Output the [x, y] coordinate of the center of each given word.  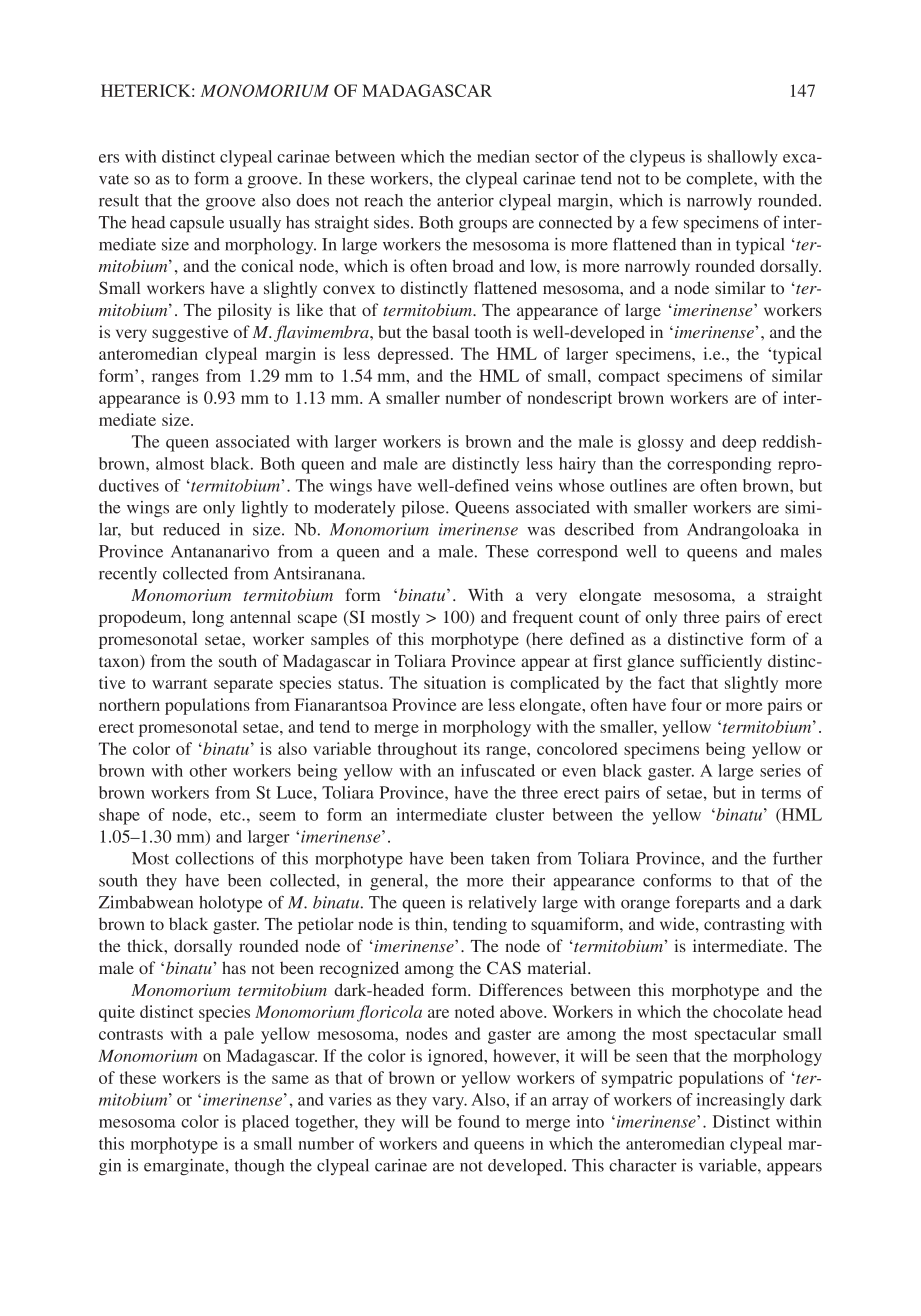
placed [265, 1123]
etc [231, 815]
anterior [465, 200]
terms [781, 793]
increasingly [741, 1101]
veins [534, 485]
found [479, 1121]
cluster [520, 814]
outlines [638, 485]
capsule [197, 224]
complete [720, 180]
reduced [191, 529]
